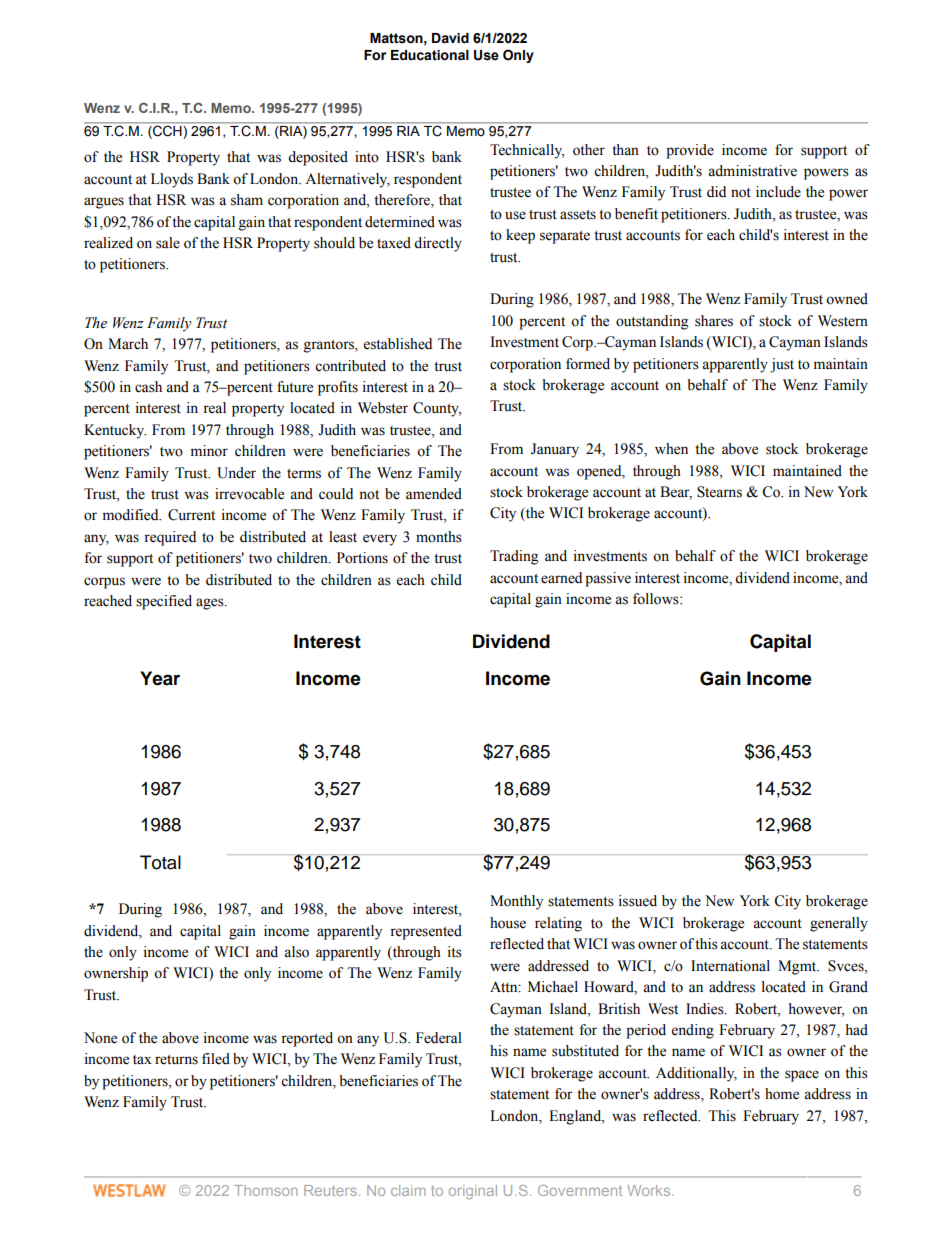 This screenshot has width=952, height=1233. Describe the element at coordinates (690, 151) in the screenshot. I see `provide` at that location.
